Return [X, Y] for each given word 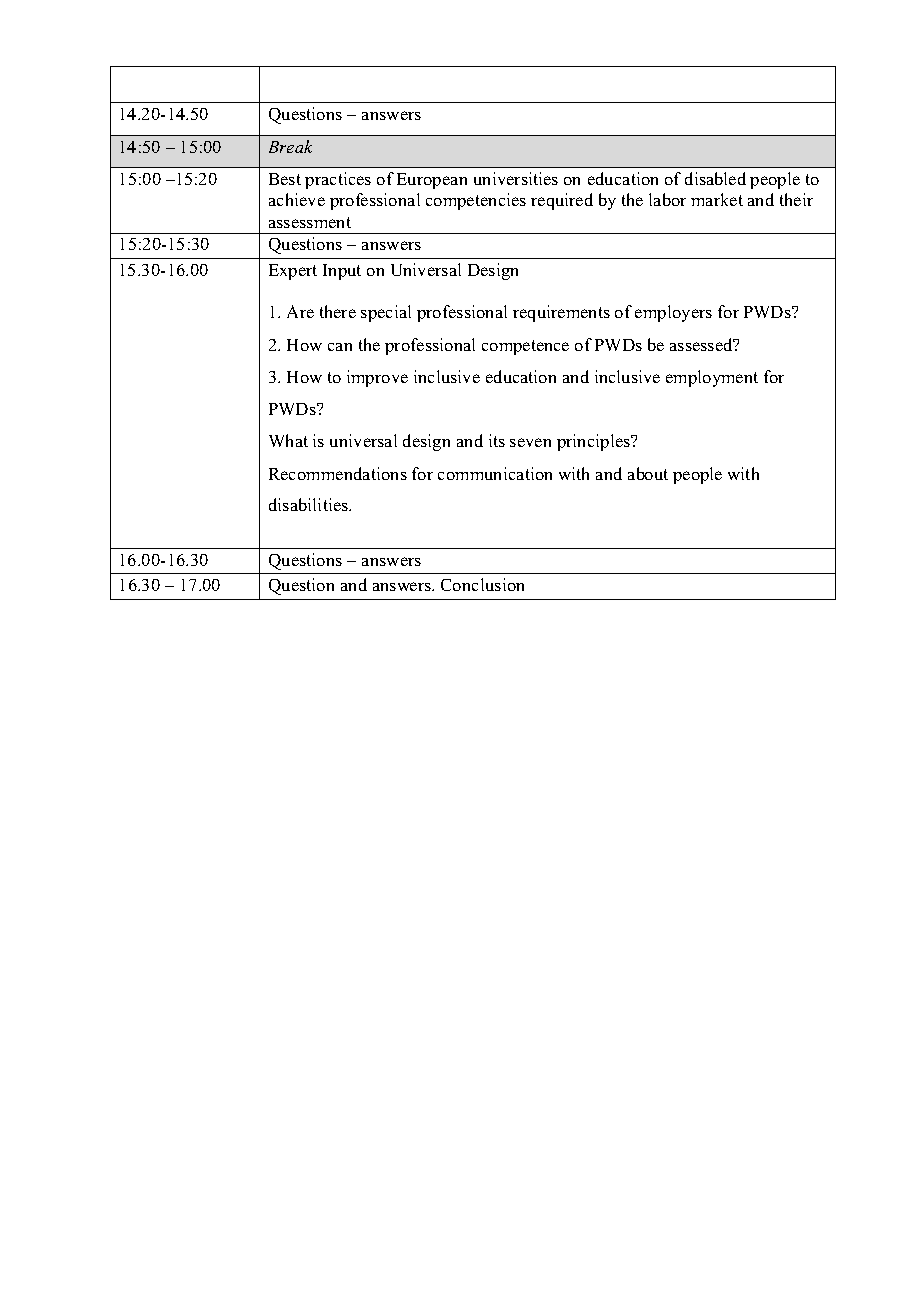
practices [338, 180]
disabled [715, 178]
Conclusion [482, 584]
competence [525, 347]
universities [516, 178]
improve [377, 378]
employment [712, 378]
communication [495, 473]
